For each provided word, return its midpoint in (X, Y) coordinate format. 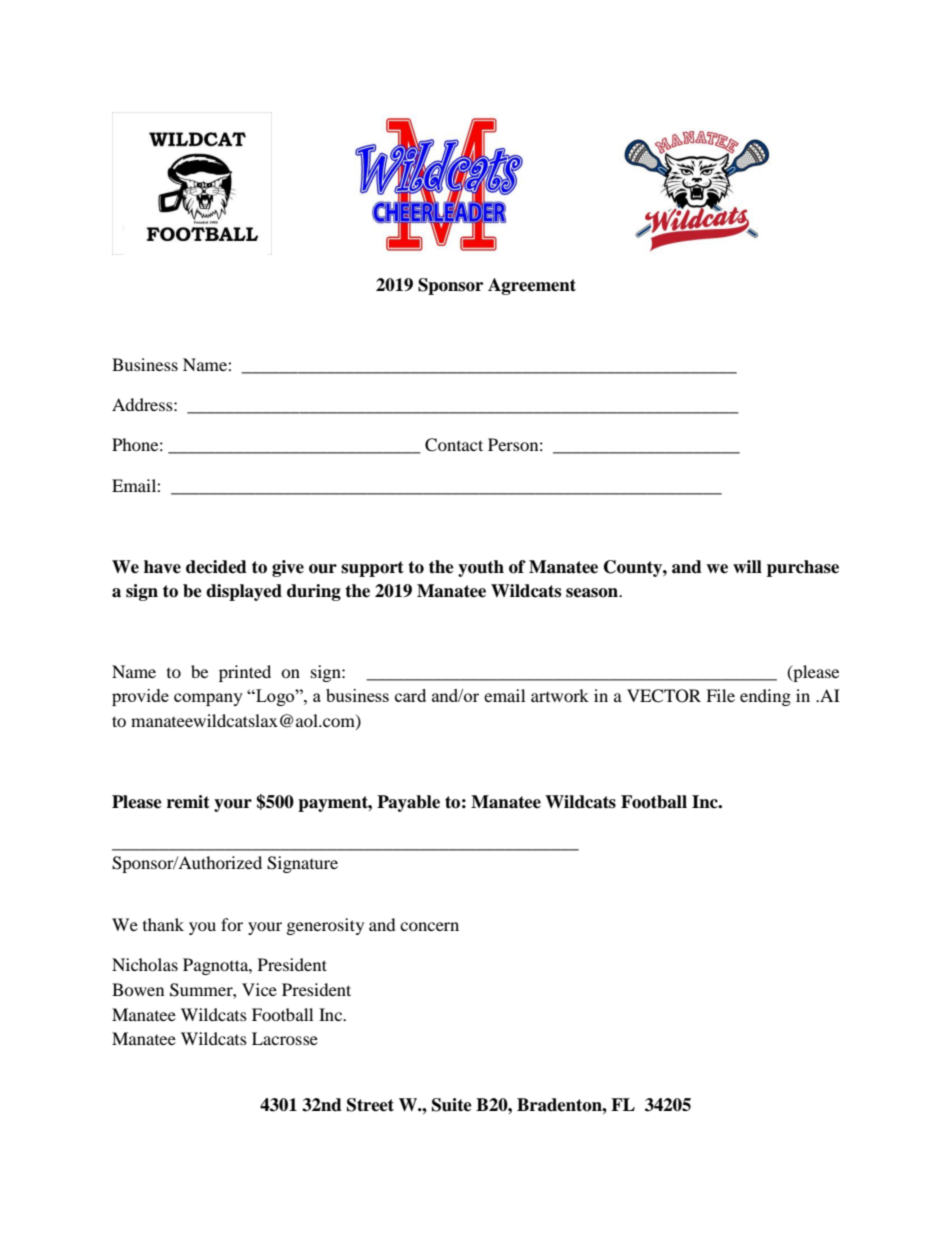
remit (188, 802)
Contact (454, 445)
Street (370, 1105)
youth (481, 568)
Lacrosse (285, 1038)
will (747, 566)
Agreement (532, 286)
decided (216, 567)
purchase (803, 568)
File (720, 695)
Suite (452, 1105)
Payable (408, 803)
